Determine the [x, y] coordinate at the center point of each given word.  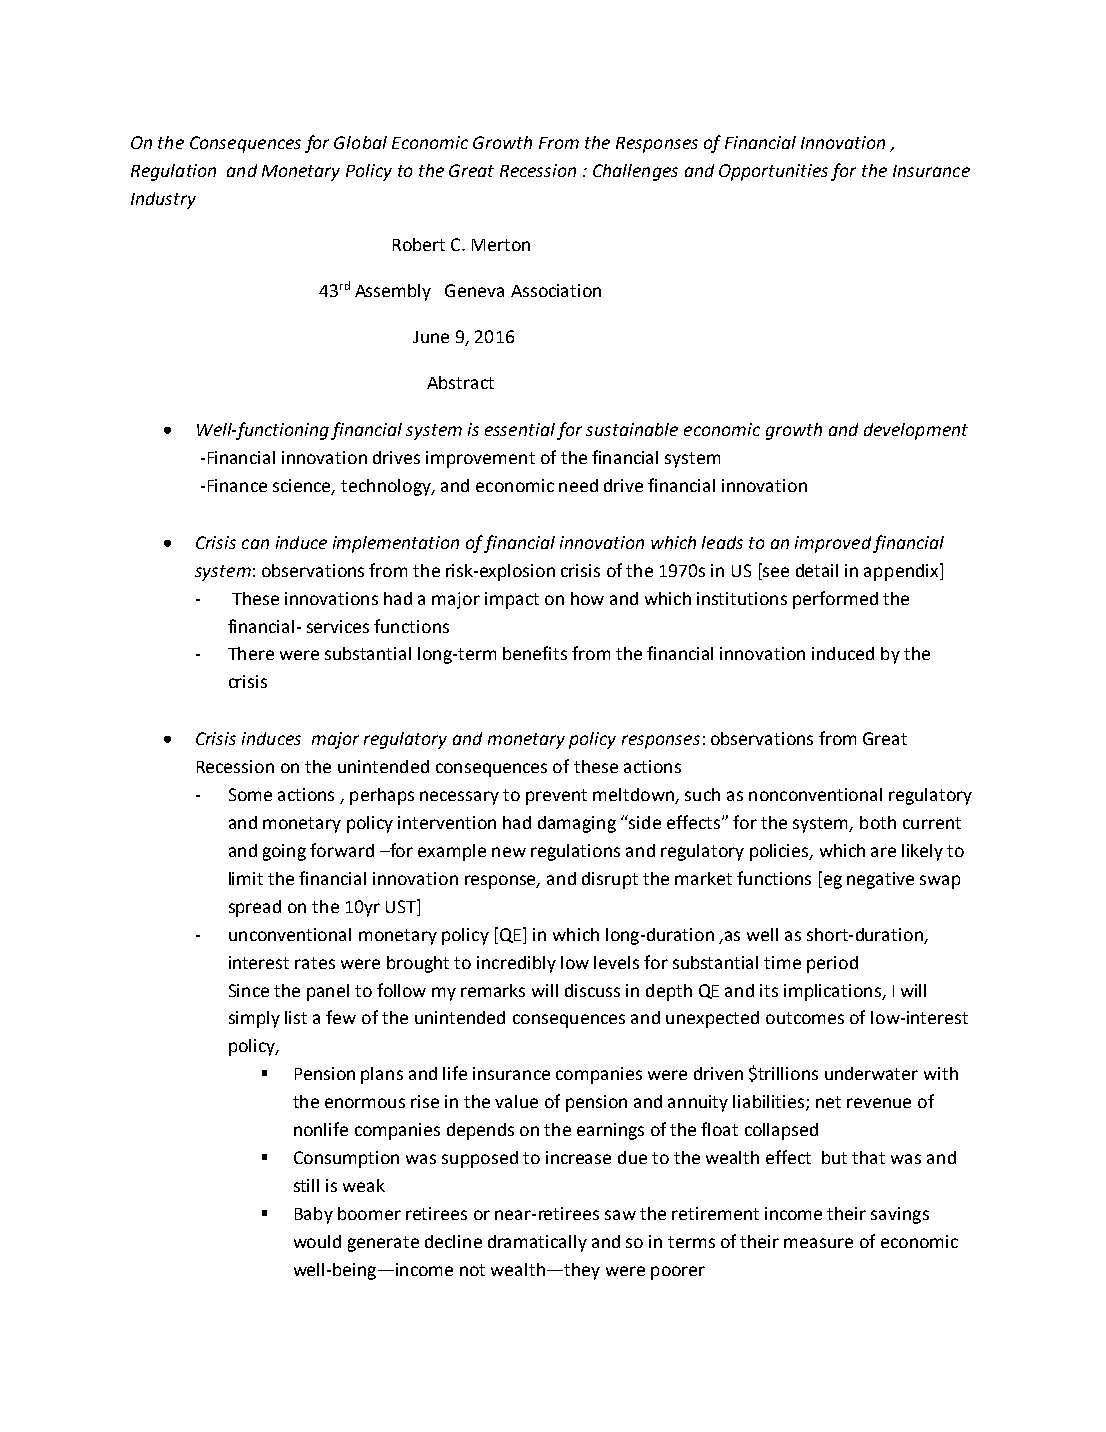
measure [818, 1243]
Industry [163, 200]
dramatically [537, 1243]
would [317, 1241]
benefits [535, 653]
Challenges [635, 172]
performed [835, 600]
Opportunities [773, 172]
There [251, 653]
